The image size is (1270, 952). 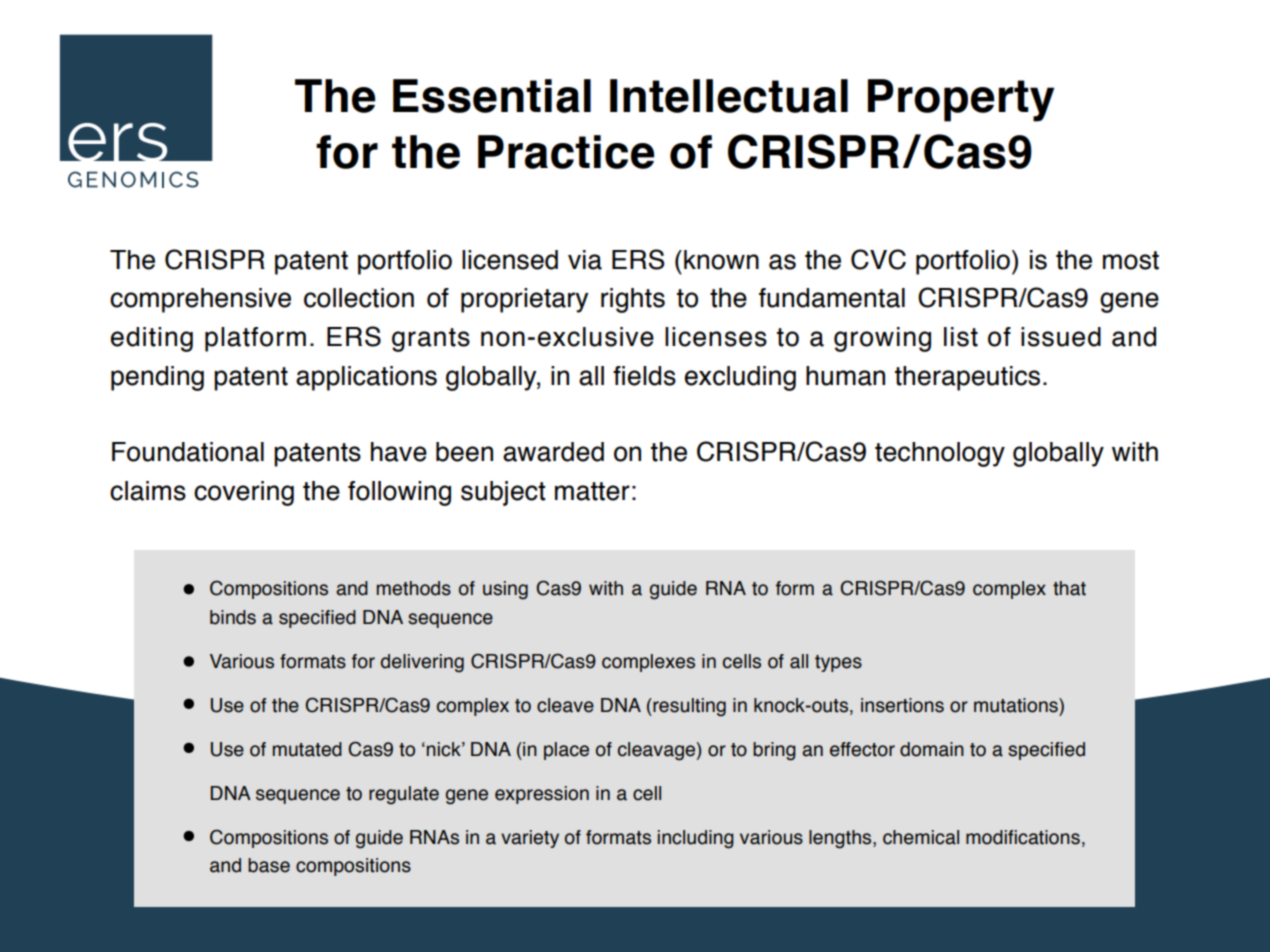 What do you see at coordinates (688, 707) in the screenshot?
I see `resulting` at bounding box center [688, 707].
